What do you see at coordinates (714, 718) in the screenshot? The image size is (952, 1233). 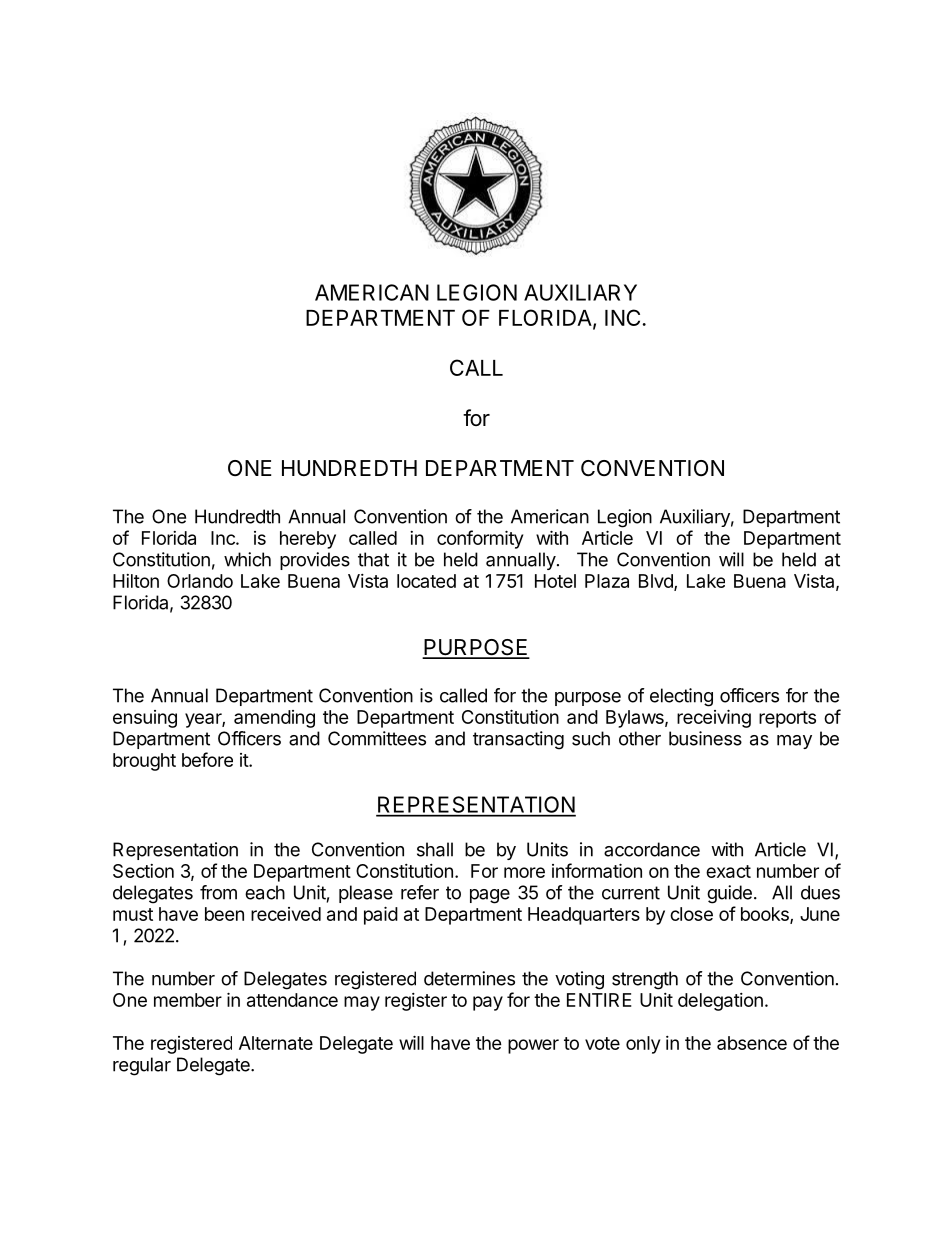 I see `receiving` at bounding box center [714, 718].
